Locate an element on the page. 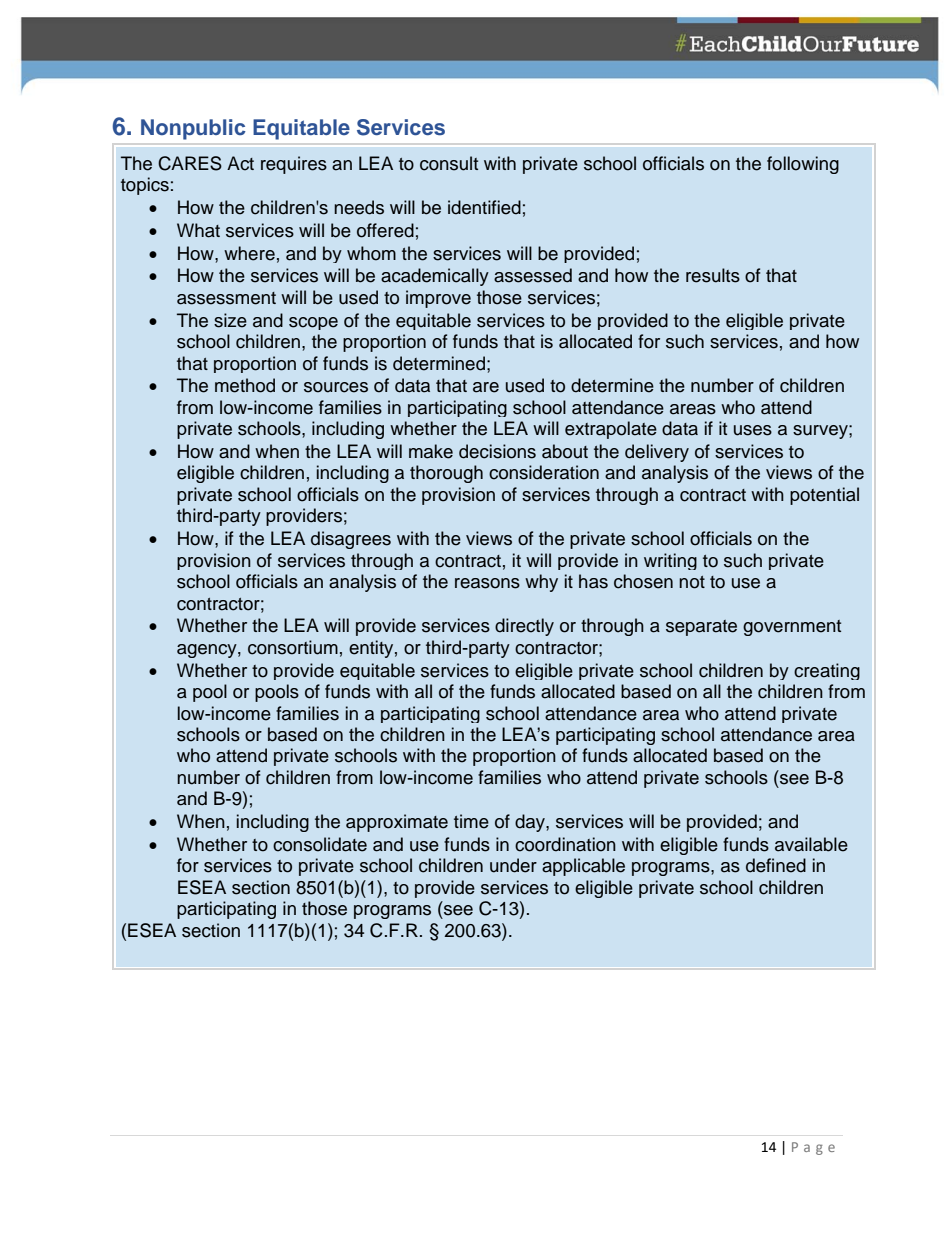  uses is located at coordinates (753, 430).
